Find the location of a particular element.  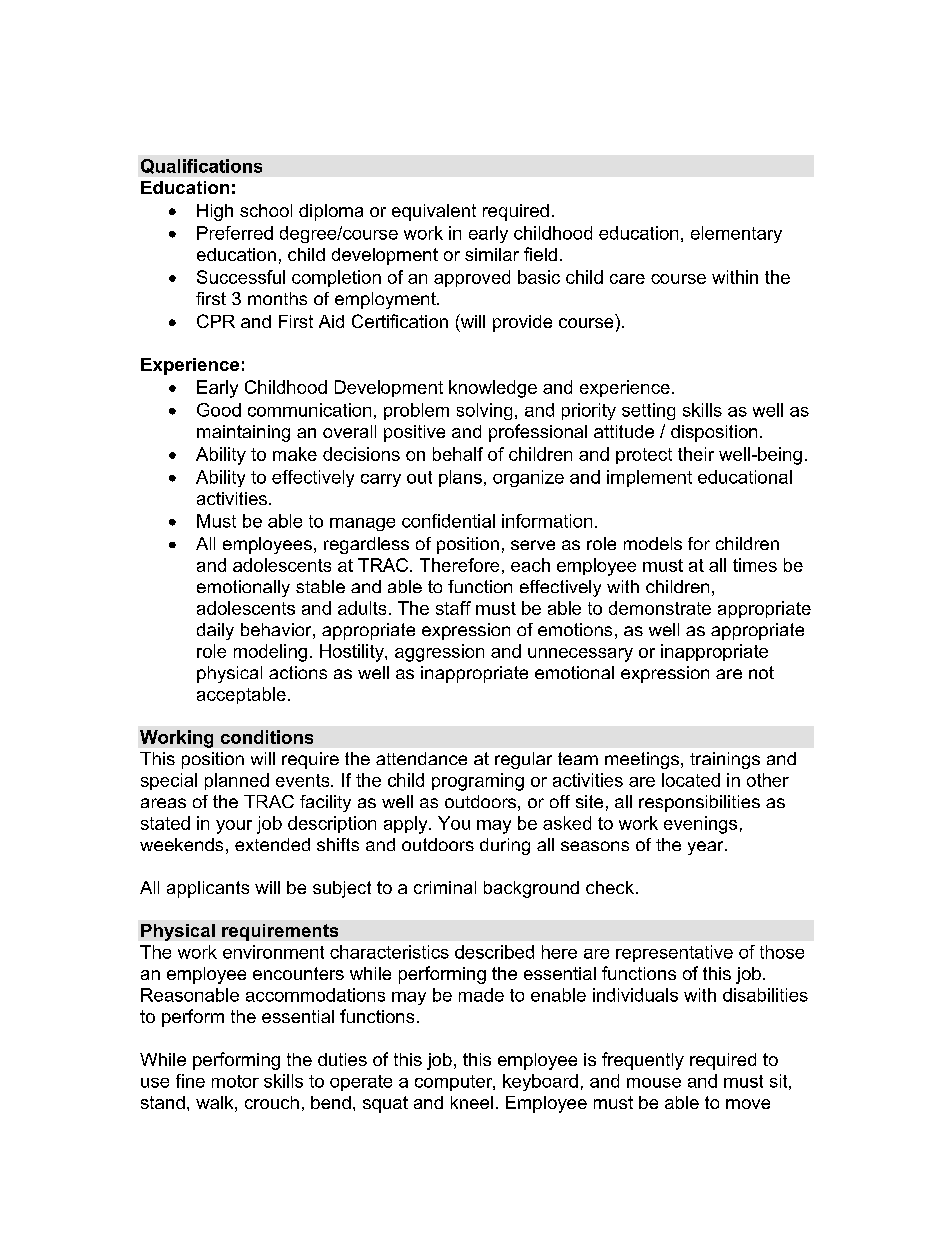

daily is located at coordinates (215, 631).
